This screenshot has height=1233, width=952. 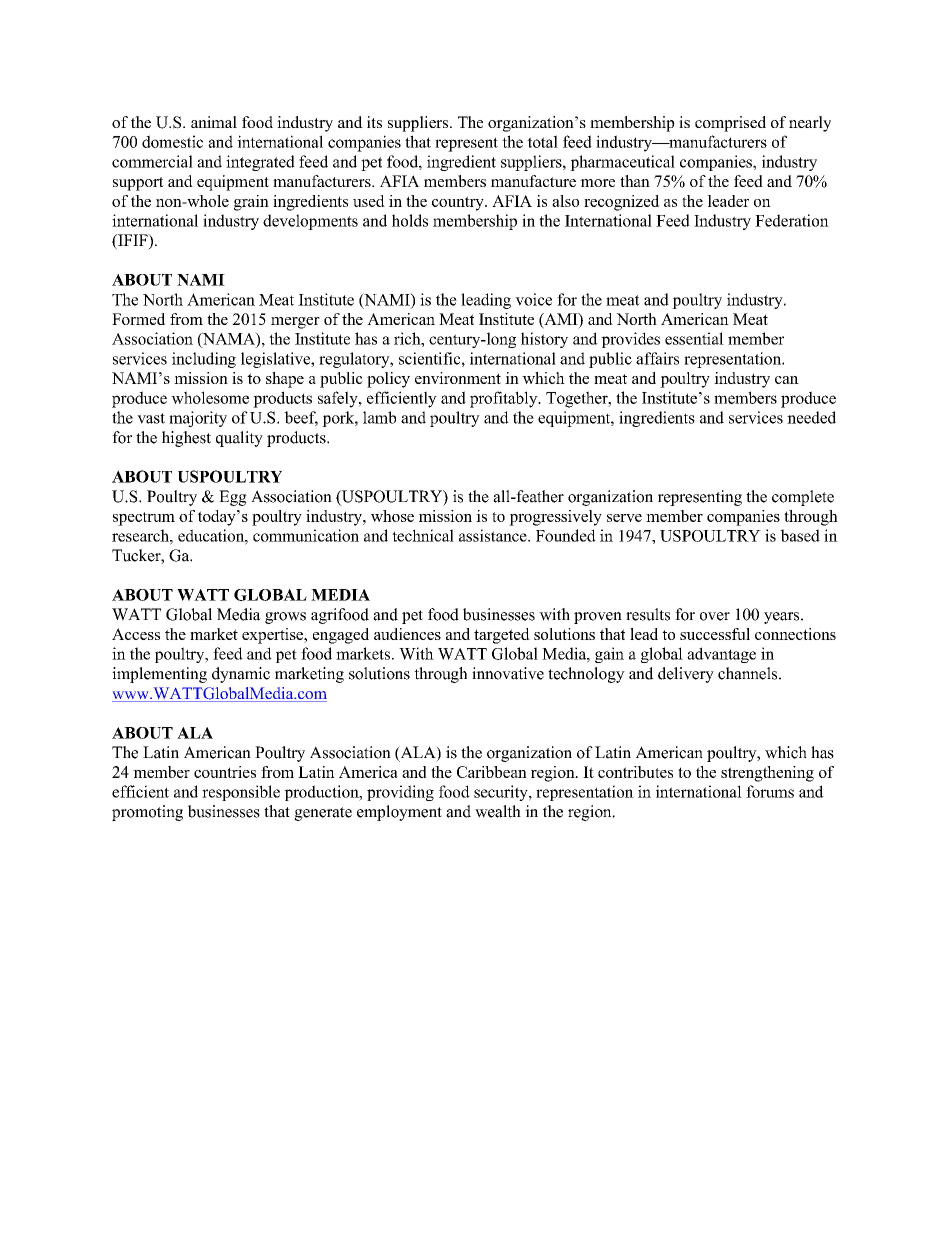 What do you see at coordinates (542, 141) in the screenshot?
I see `total` at bounding box center [542, 141].
